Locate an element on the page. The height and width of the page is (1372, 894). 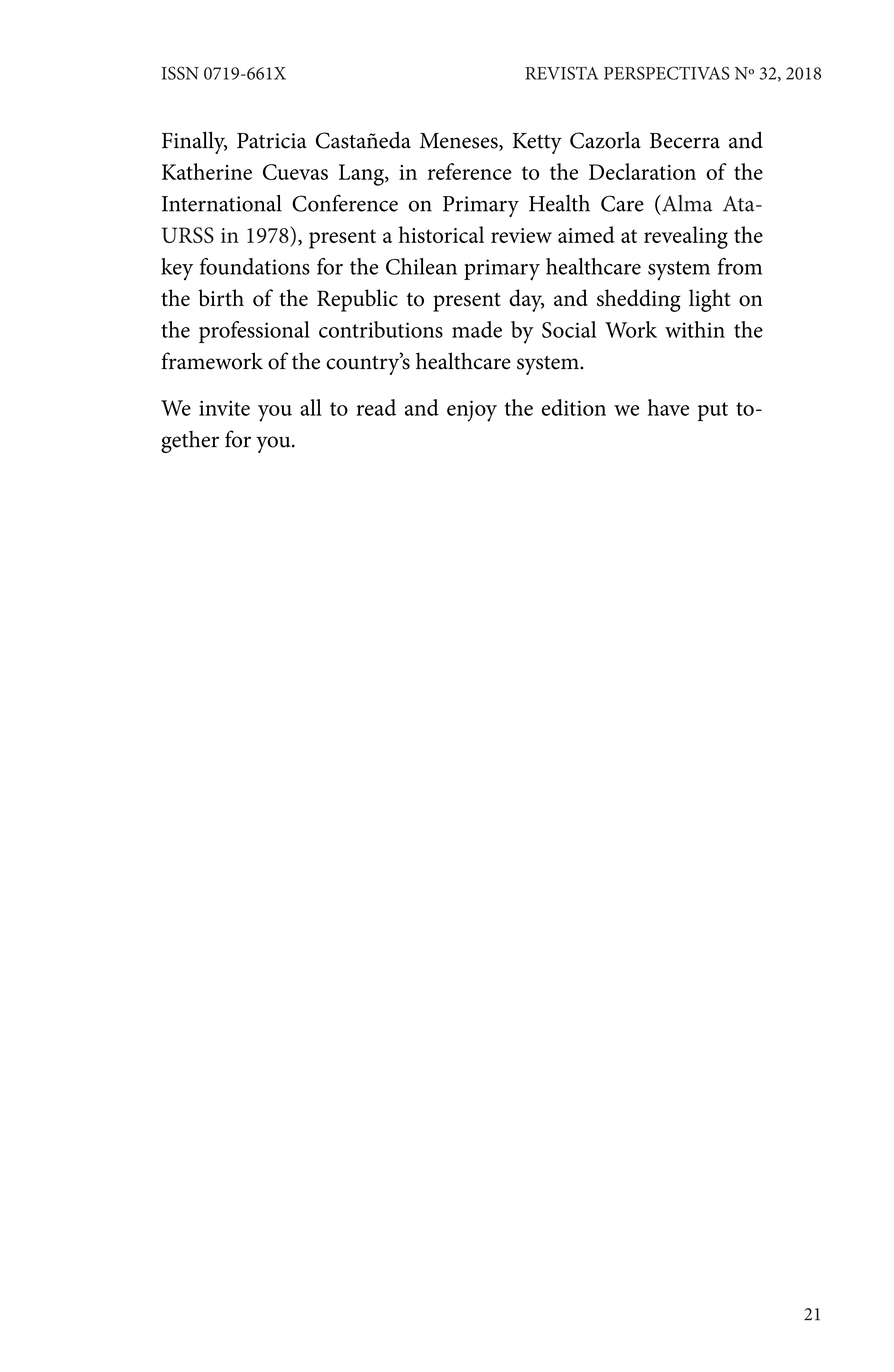
Alma is located at coordinates (686, 203).
